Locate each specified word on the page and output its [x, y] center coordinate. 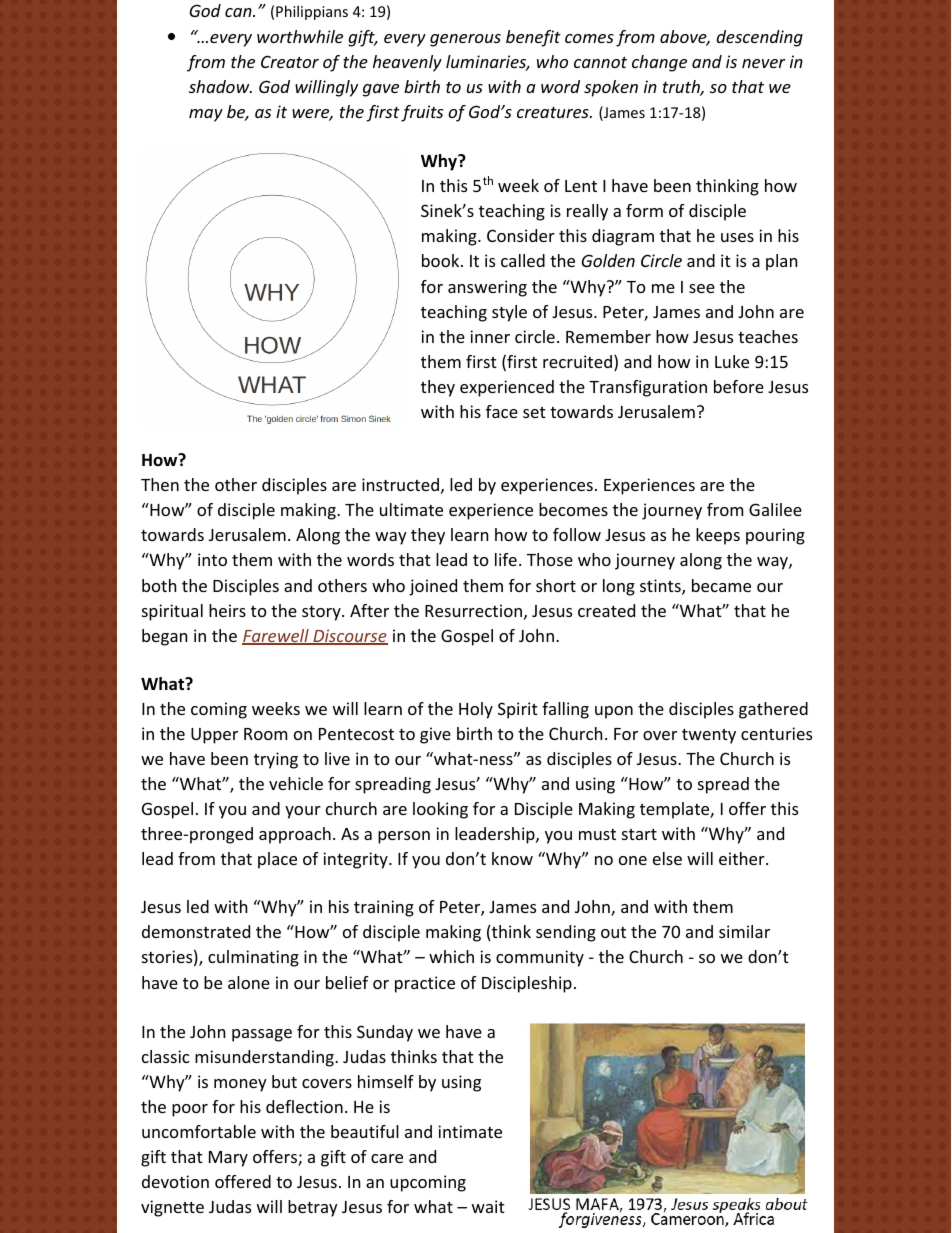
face [502, 411]
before [739, 386]
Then [160, 484]
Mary [228, 1159]
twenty [709, 736]
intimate [470, 1131]
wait [488, 1206]
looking [440, 810]
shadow [220, 86]
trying [276, 760]
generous [465, 40]
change [659, 63]
